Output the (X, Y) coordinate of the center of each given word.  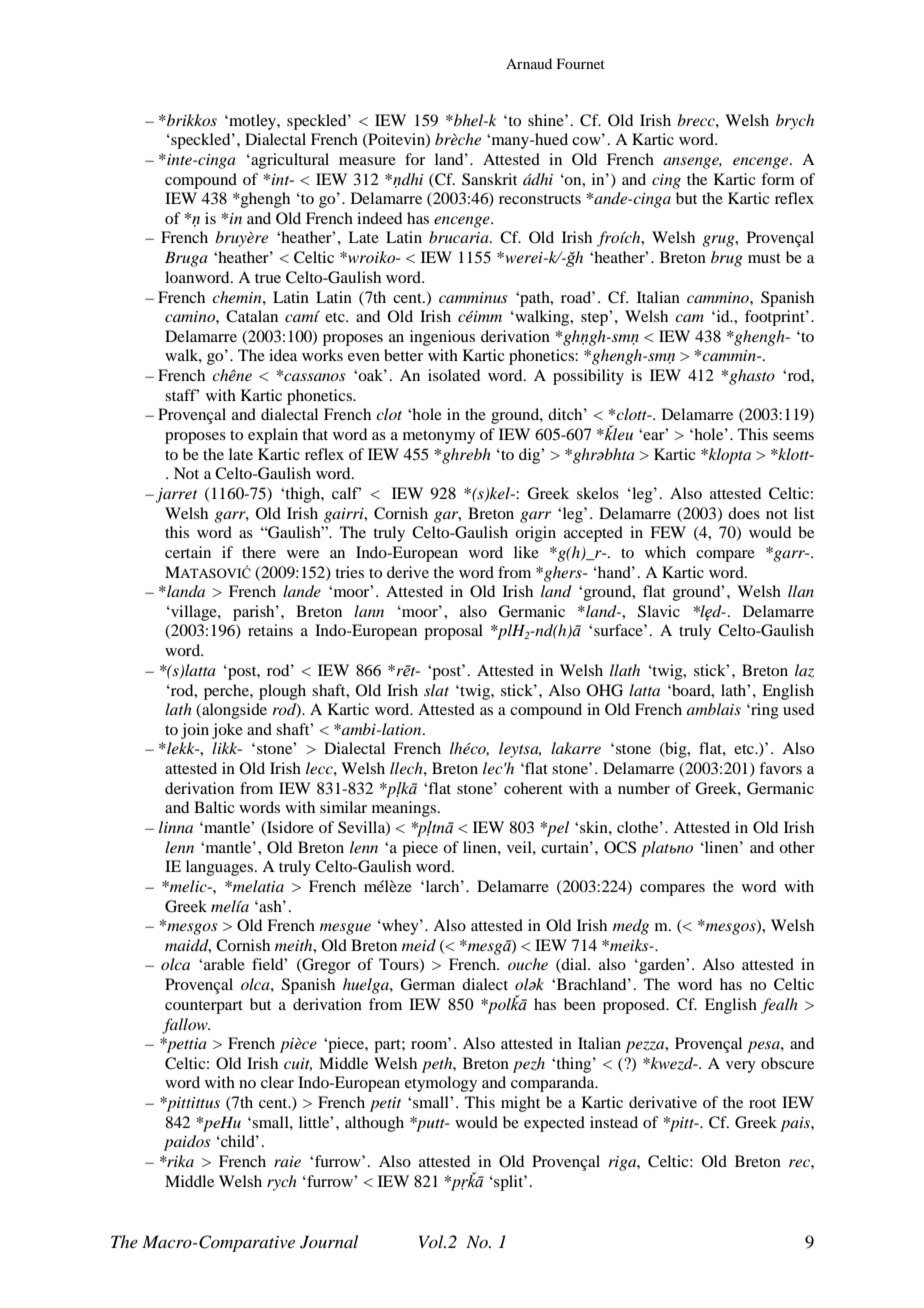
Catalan (252, 316)
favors (780, 768)
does (744, 513)
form (778, 179)
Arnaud (529, 63)
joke (227, 731)
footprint (776, 318)
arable (224, 964)
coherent (533, 788)
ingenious (442, 338)
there (259, 552)
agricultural (289, 161)
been (580, 1004)
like (526, 552)
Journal (329, 1242)
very (741, 1067)
